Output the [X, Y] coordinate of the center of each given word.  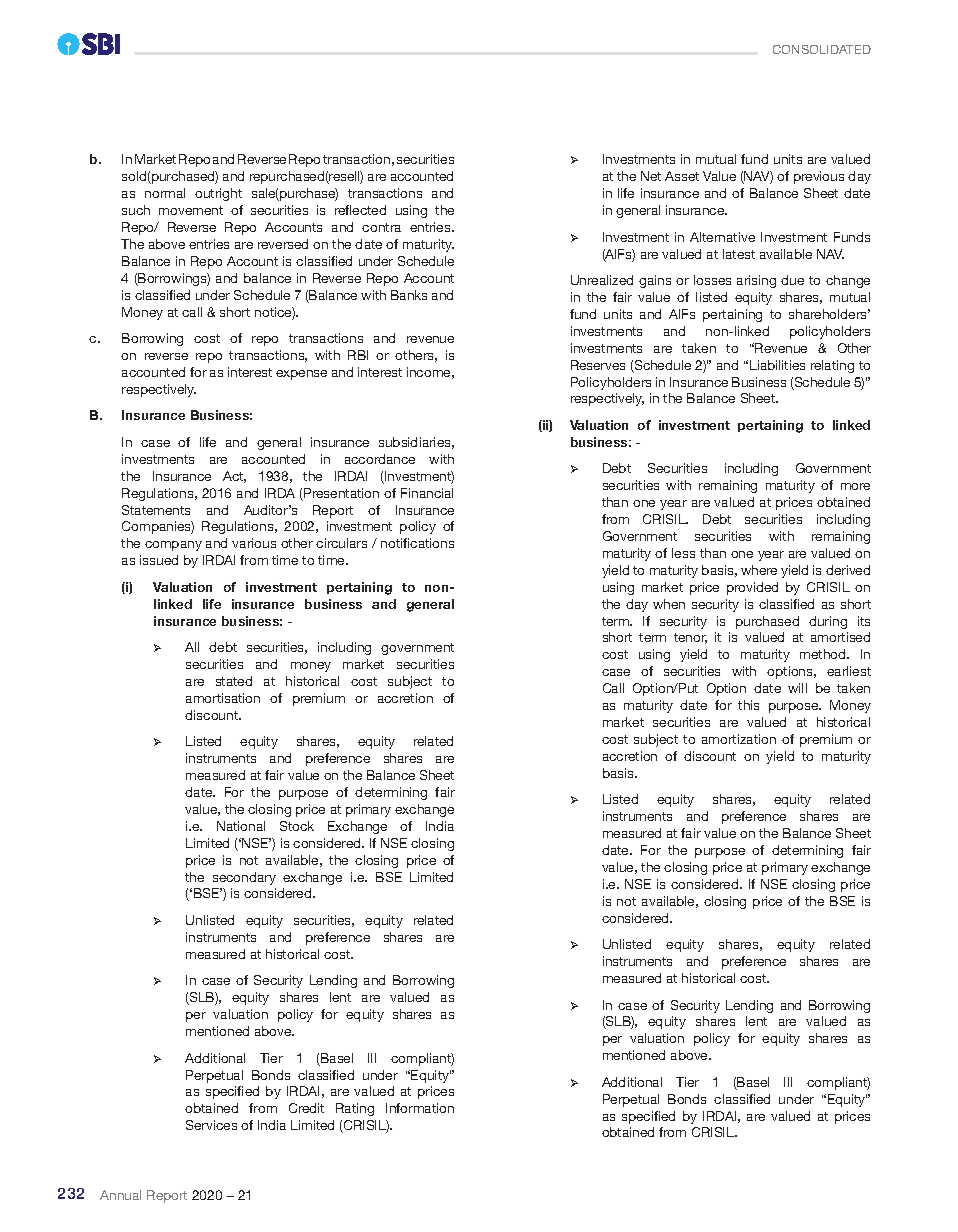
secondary [244, 878]
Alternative [722, 237]
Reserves [598, 365]
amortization [739, 739]
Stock [297, 826]
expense [301, 375]
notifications [417, 543]
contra [381, 227]
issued [159, 560]
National [241, 826]
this [748, 705]
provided [752, 588]
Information [420, 1108]
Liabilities [777, 365]
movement [191, 210]
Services [211, 1125]
